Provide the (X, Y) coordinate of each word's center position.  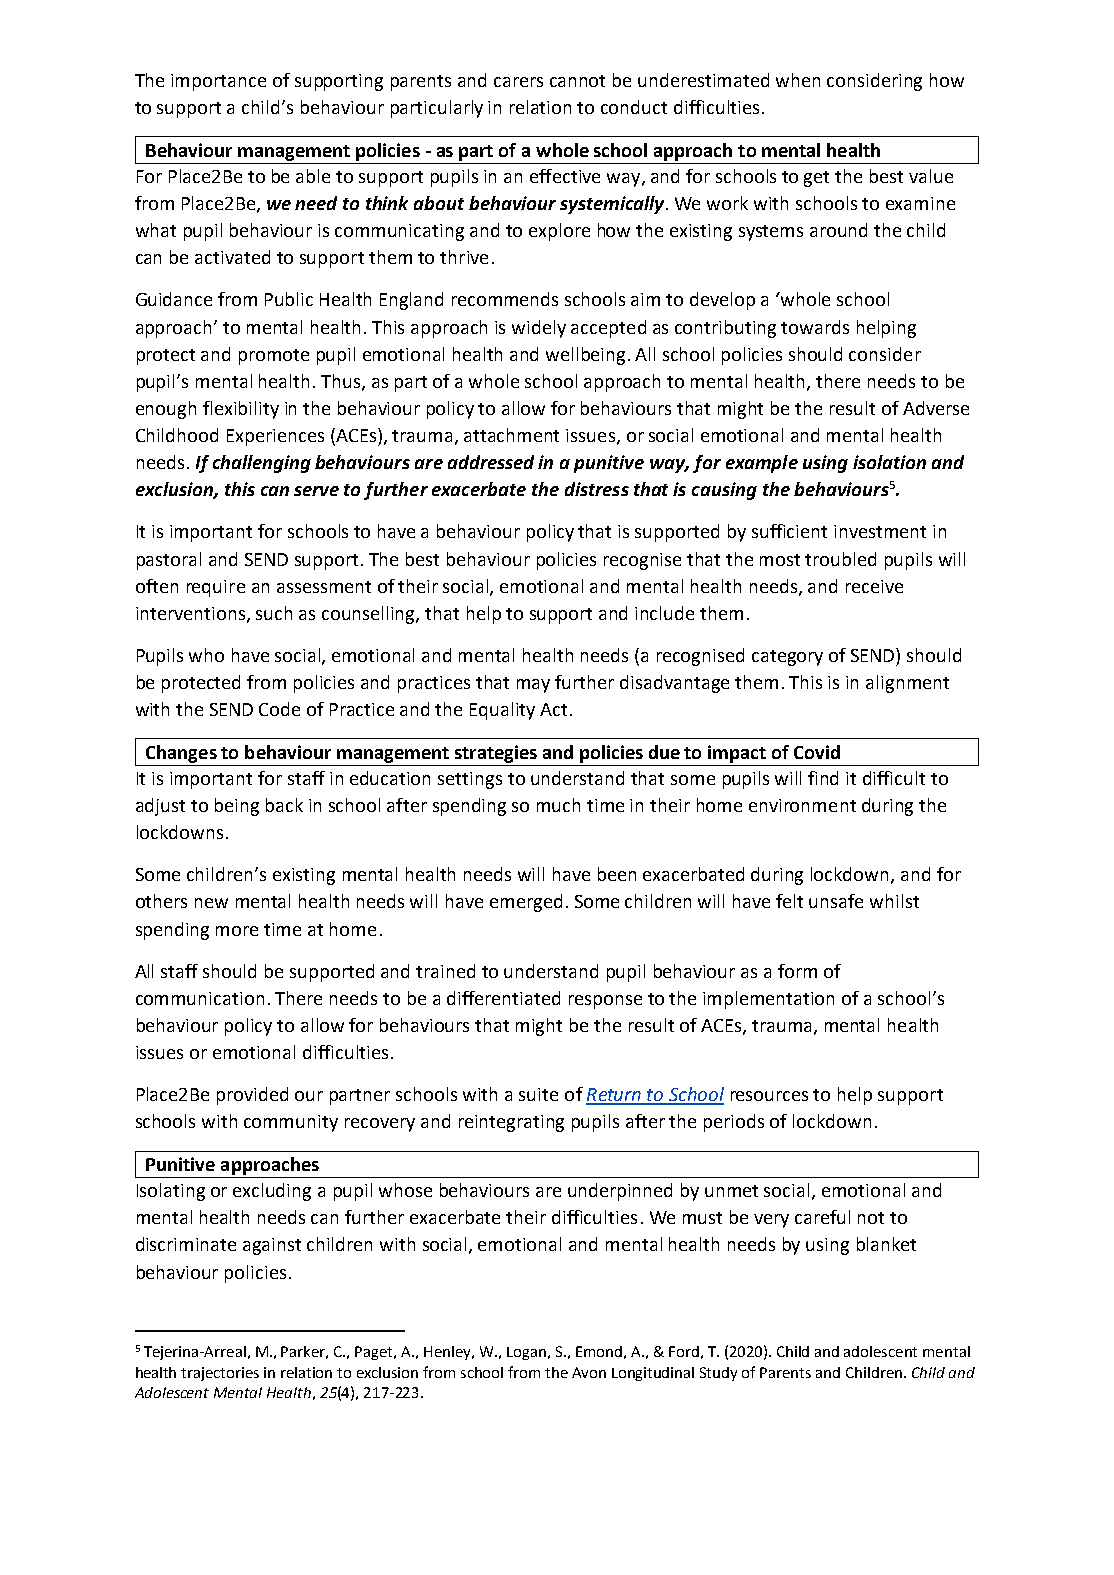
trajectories (220, 1374)
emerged (526, 903)
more (237, 931)
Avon (589, 1372)
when (798, 80)
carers (518, 82)
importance (218, 82)
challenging (262, 464)
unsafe (836, 901)
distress (597, 489)
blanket (886, 1244)
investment (880, 531)
